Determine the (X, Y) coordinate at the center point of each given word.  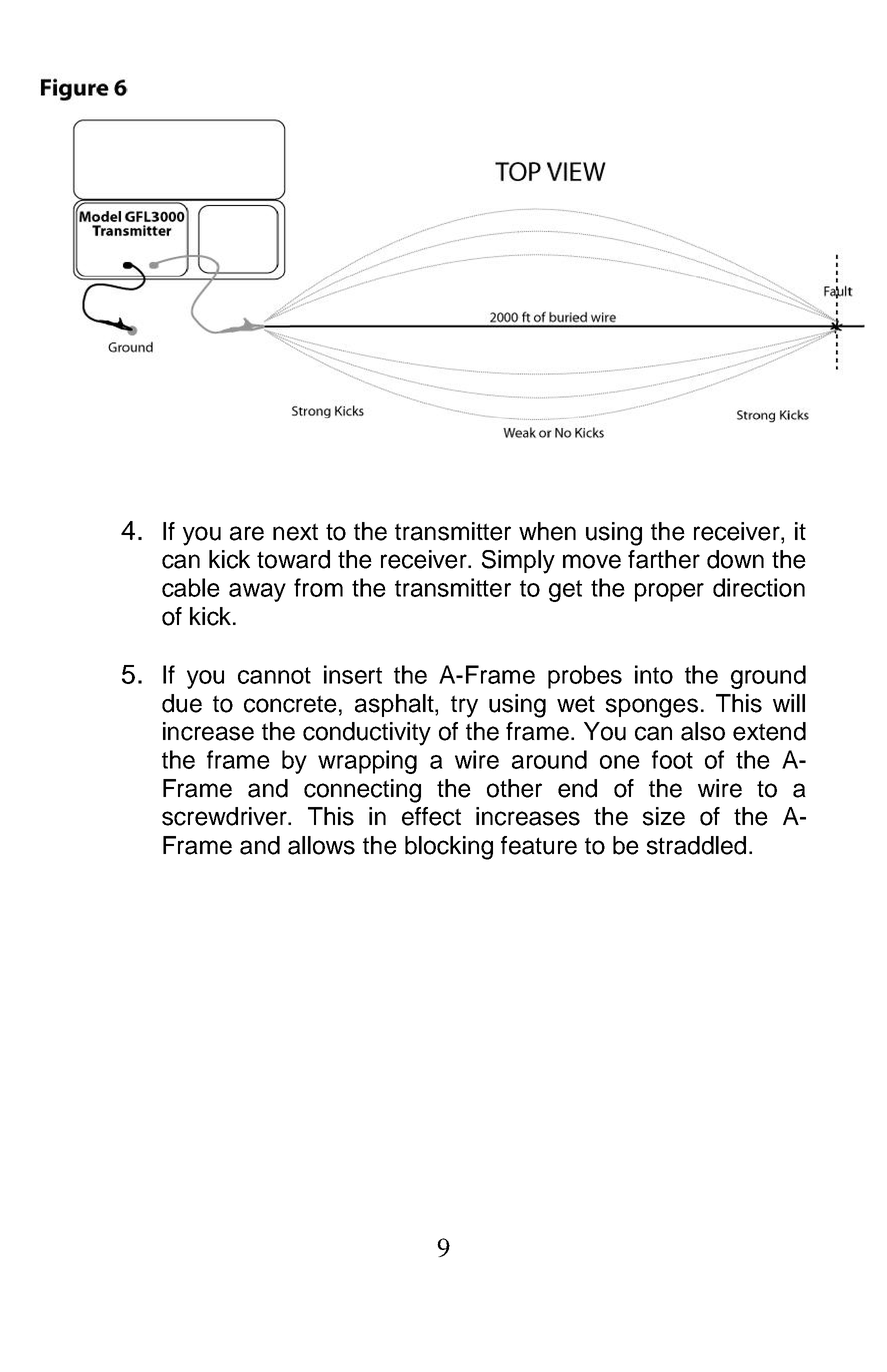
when (547, 531)
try (464, 706)
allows (321, 845)
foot (672, 759)
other (514, 788)
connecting (362, 791)
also (703, 731)
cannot (274, 675)
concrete (290, 704)
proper (669, 592)
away (257, 592)
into (654, 674)
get (565, 591)
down (735, 559)
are (247, 533)
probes (585, 677)
